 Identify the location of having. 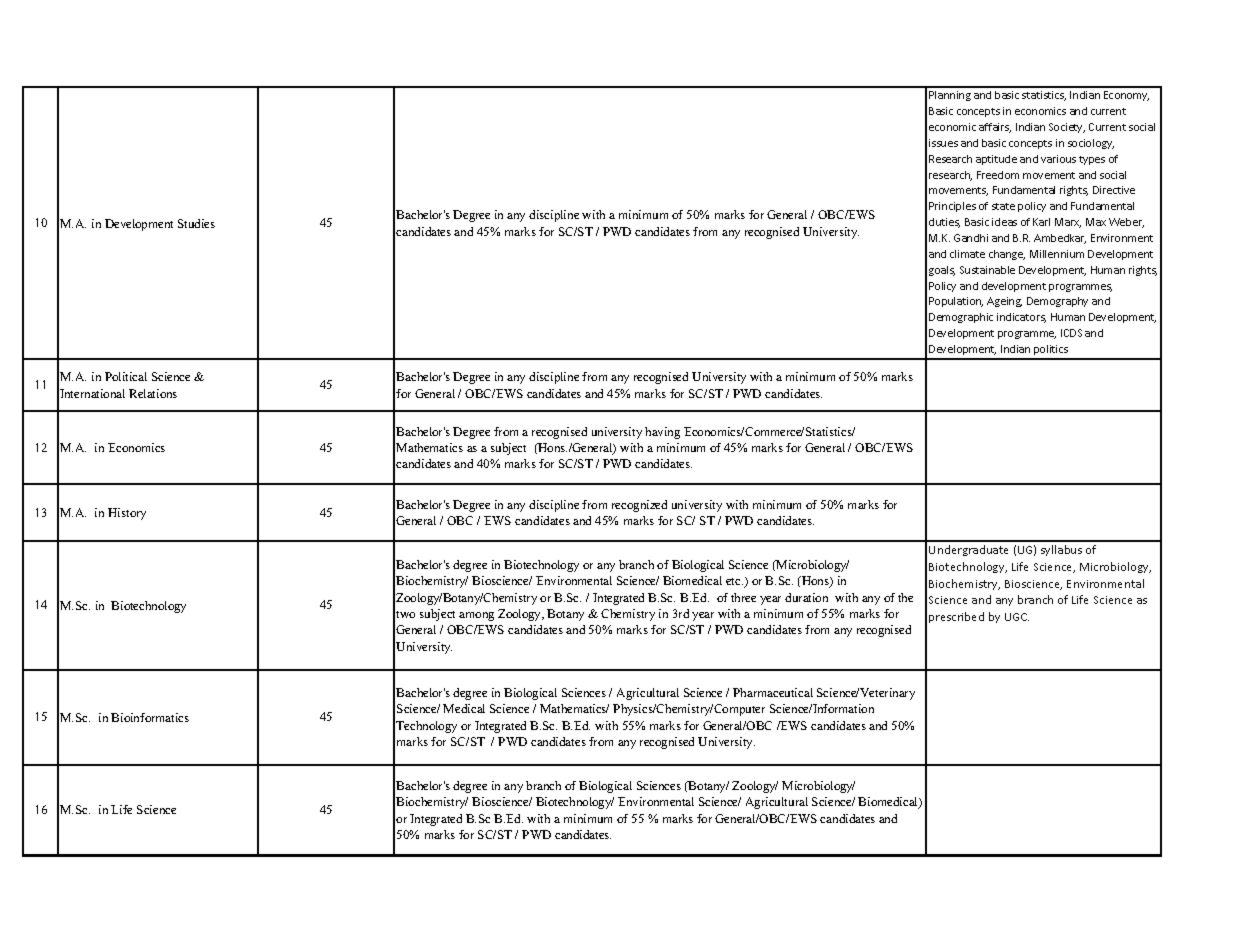
(662, 433).
